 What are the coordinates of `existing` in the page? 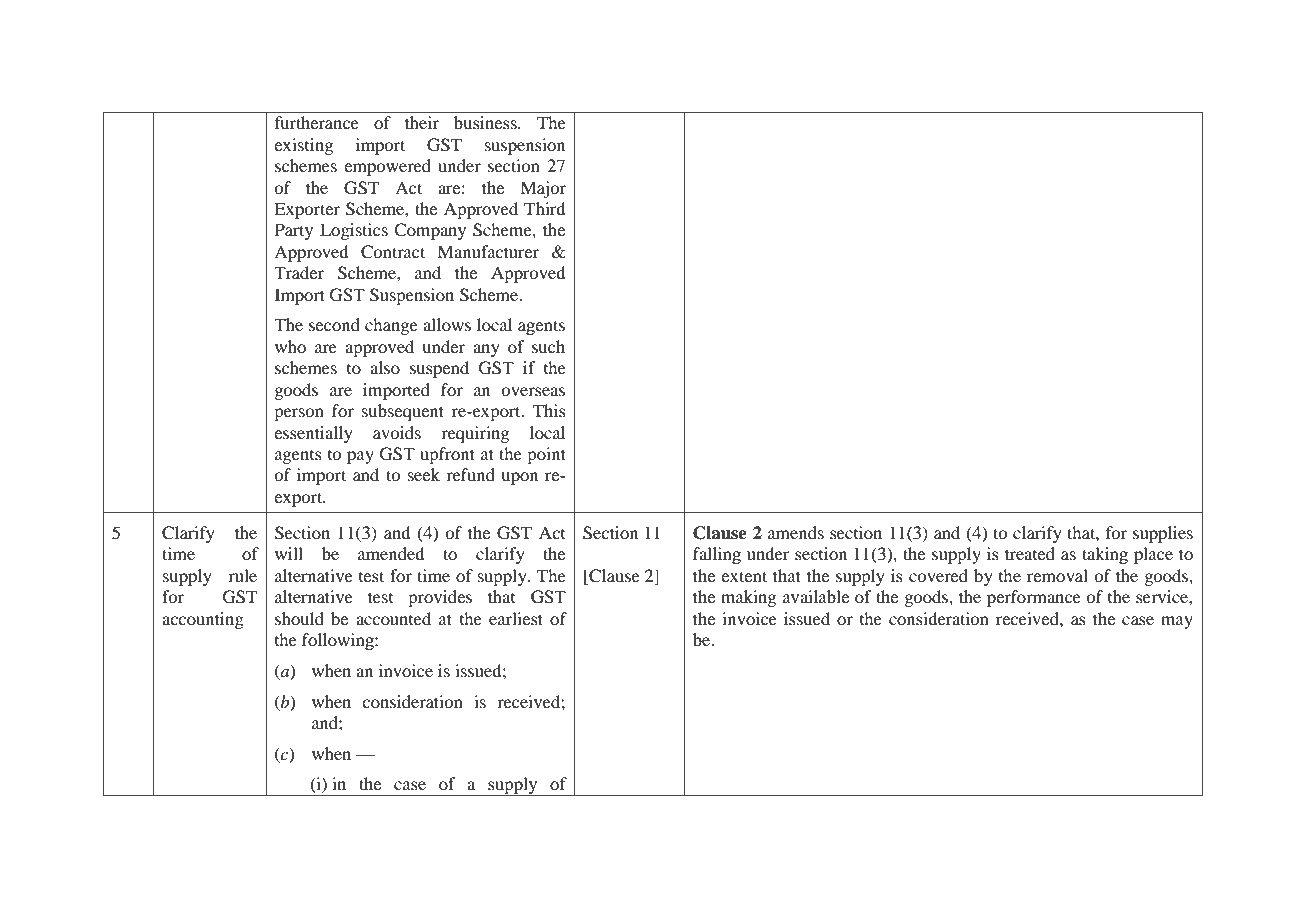 It's located at (303, 146).
